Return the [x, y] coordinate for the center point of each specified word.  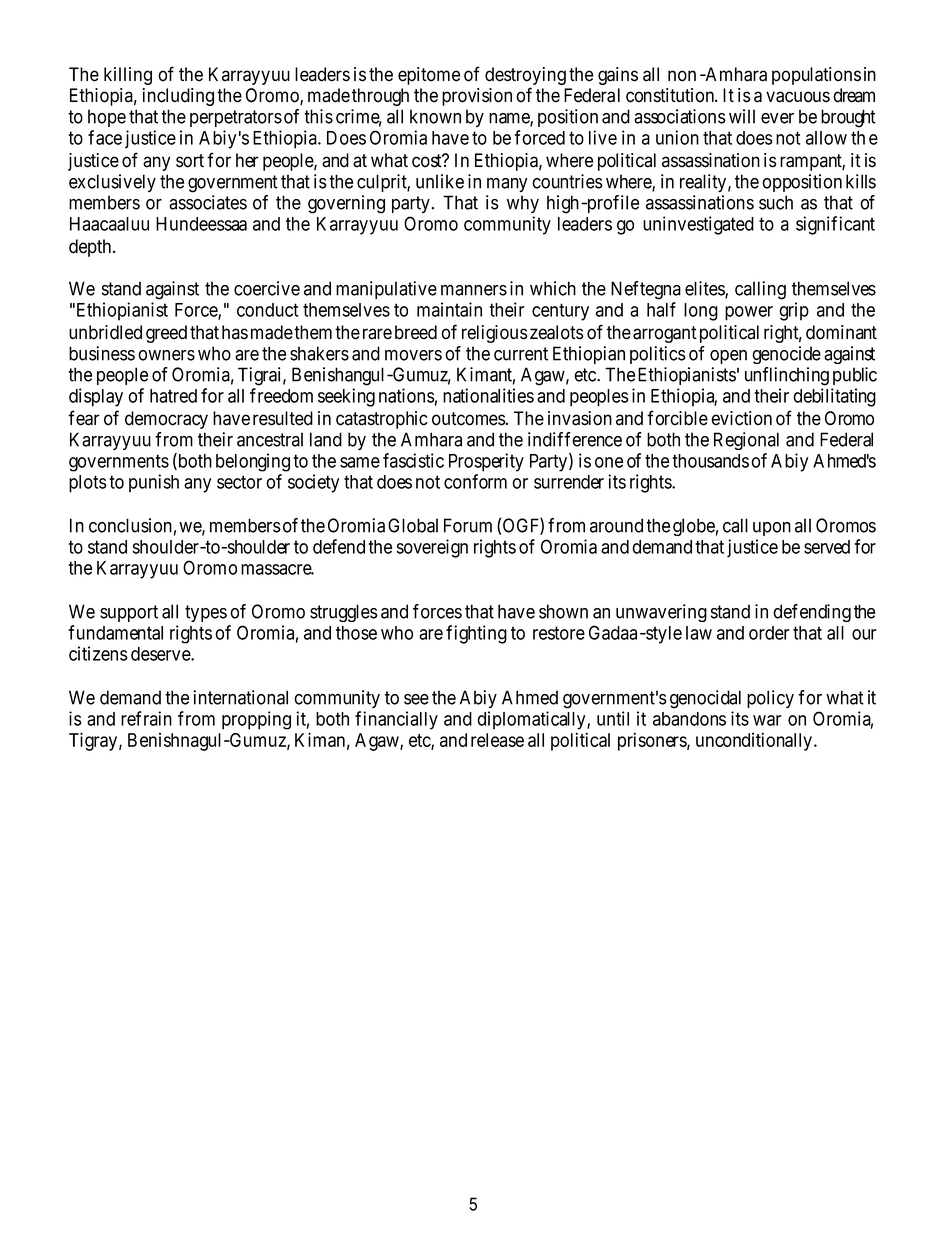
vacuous [798, 97]
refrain [146, 718]
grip [794, 311]
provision [477, 97]
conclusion [130, 525]
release [497, 740]
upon [772, 529]
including [178, 97]
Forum [468, 525]
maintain [449, 309]
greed [166, 334]
